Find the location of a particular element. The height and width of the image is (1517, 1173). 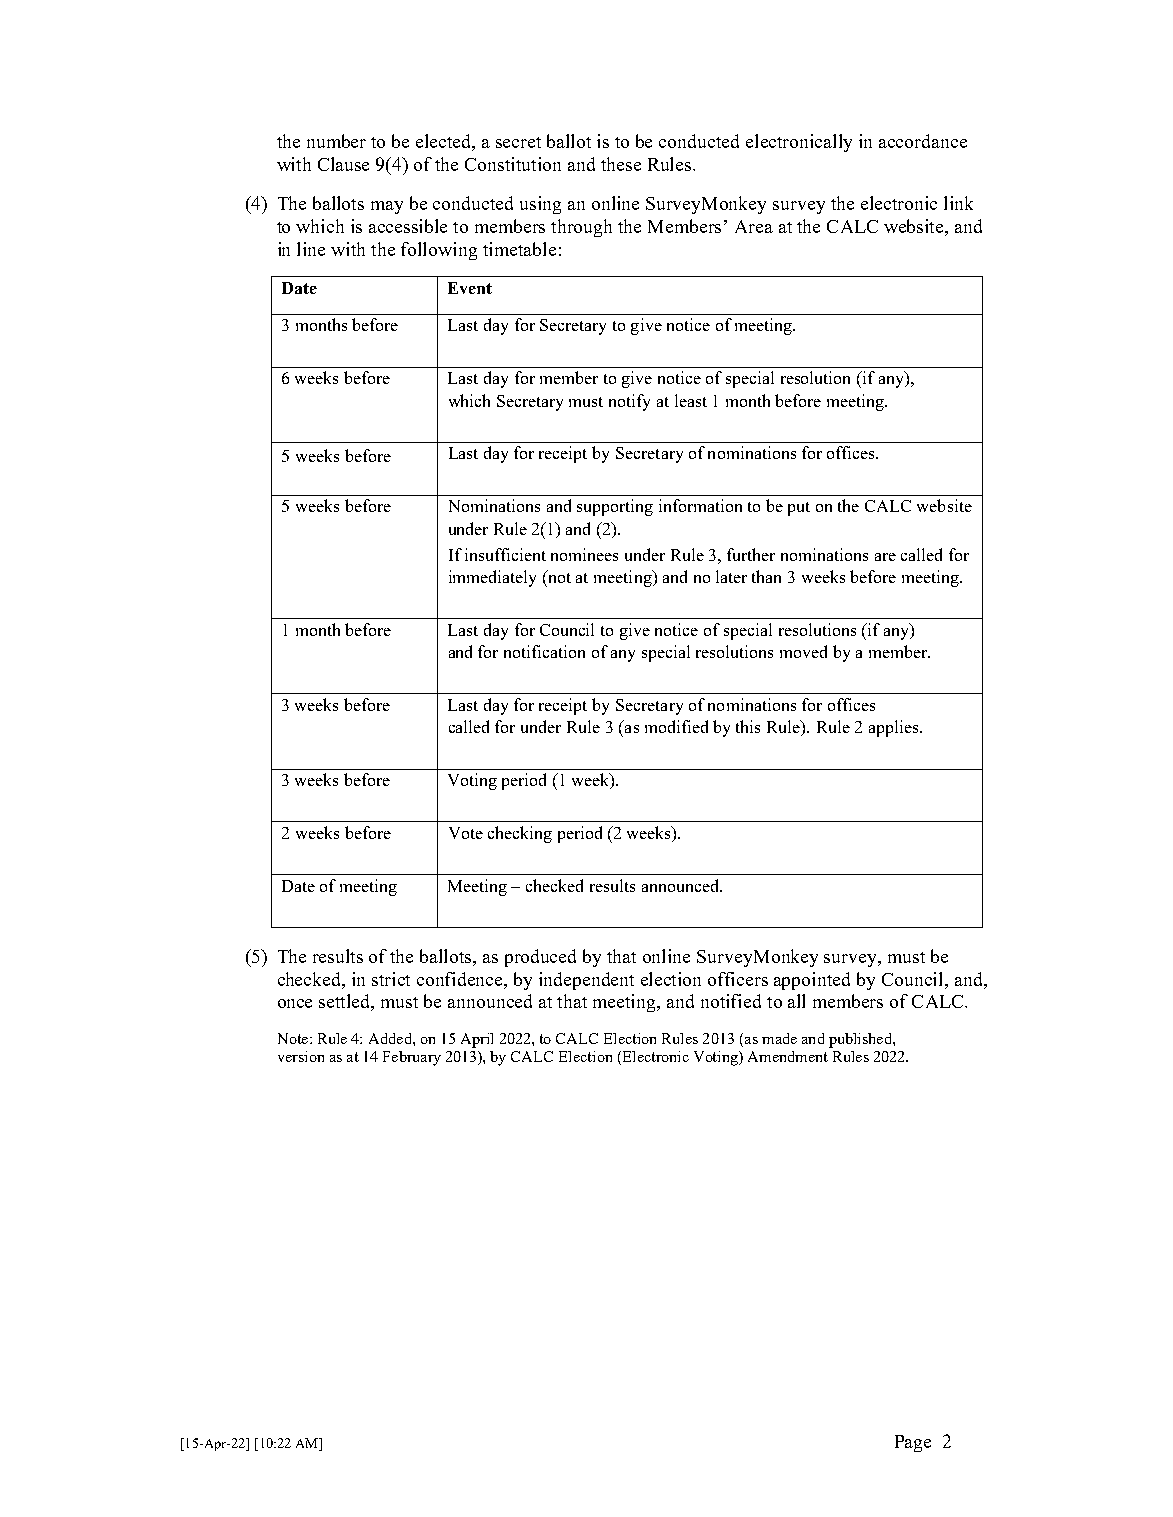

accordance is located at coordinates (923, 141).
